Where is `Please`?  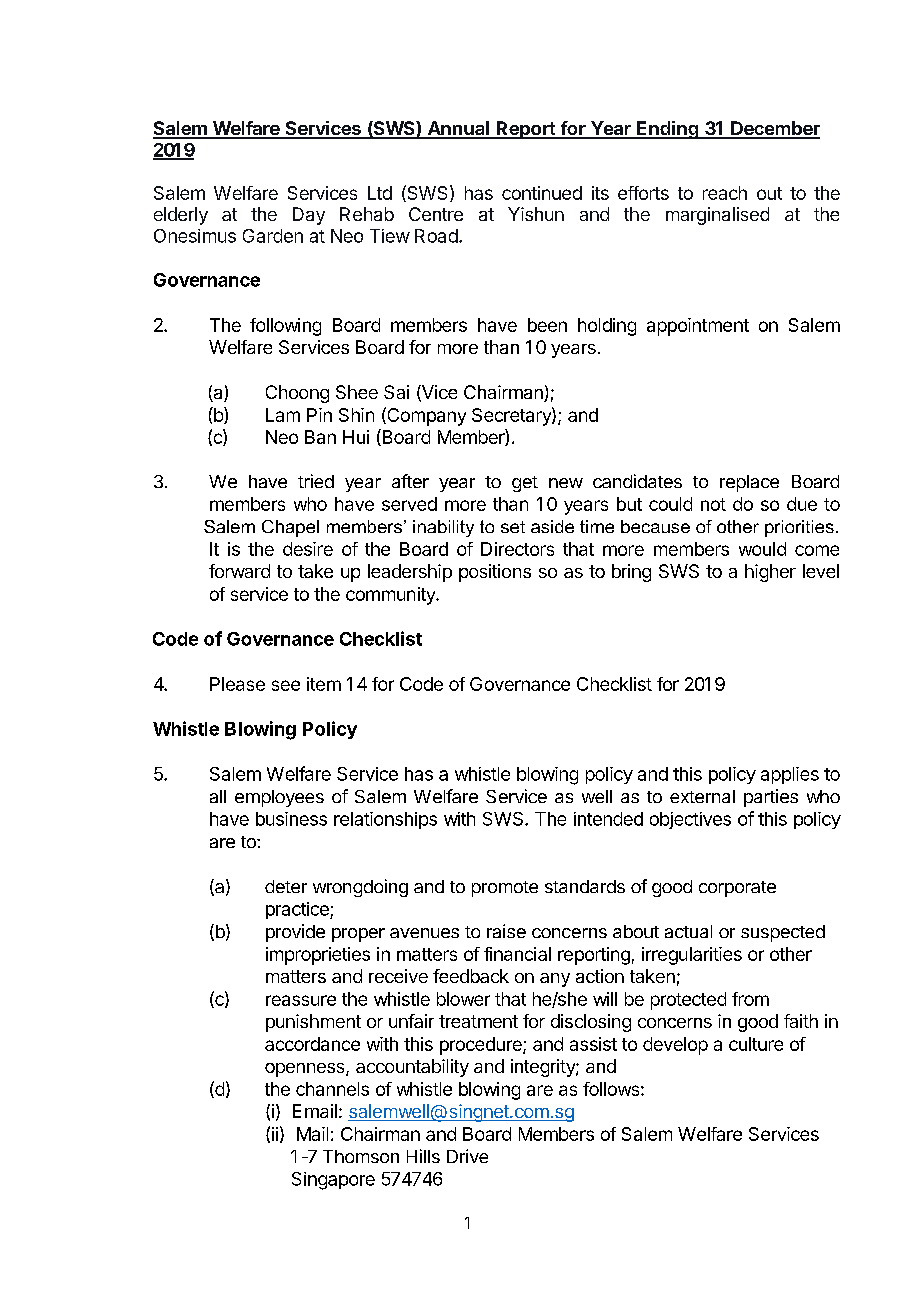 Please is located at coordinates (237, 684).
